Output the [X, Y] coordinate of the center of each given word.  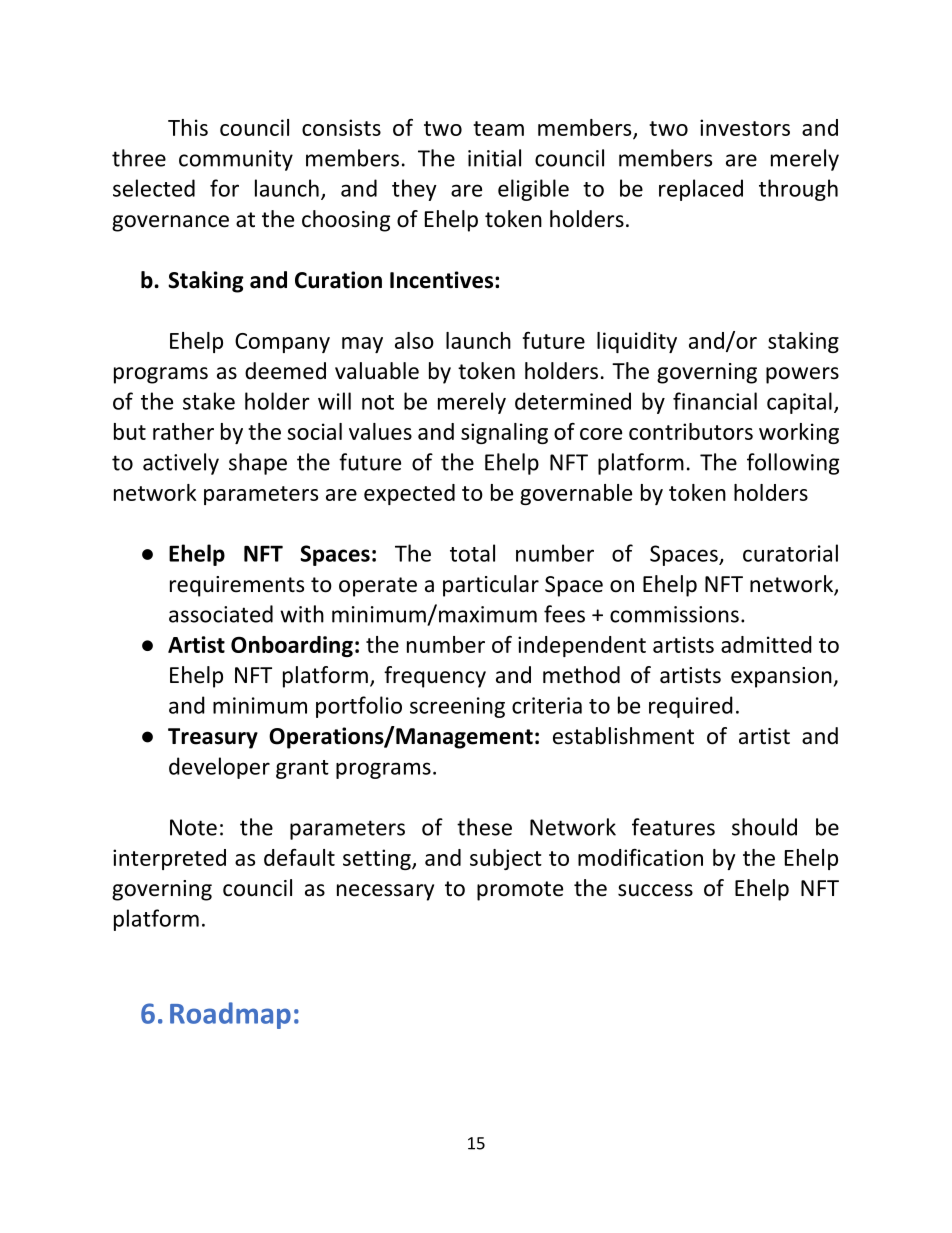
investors [745, 127]
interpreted [169, 859]
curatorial [790, 553]
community [236, 160]
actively [181, 464]
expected [409, 494]
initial [494, 158]
